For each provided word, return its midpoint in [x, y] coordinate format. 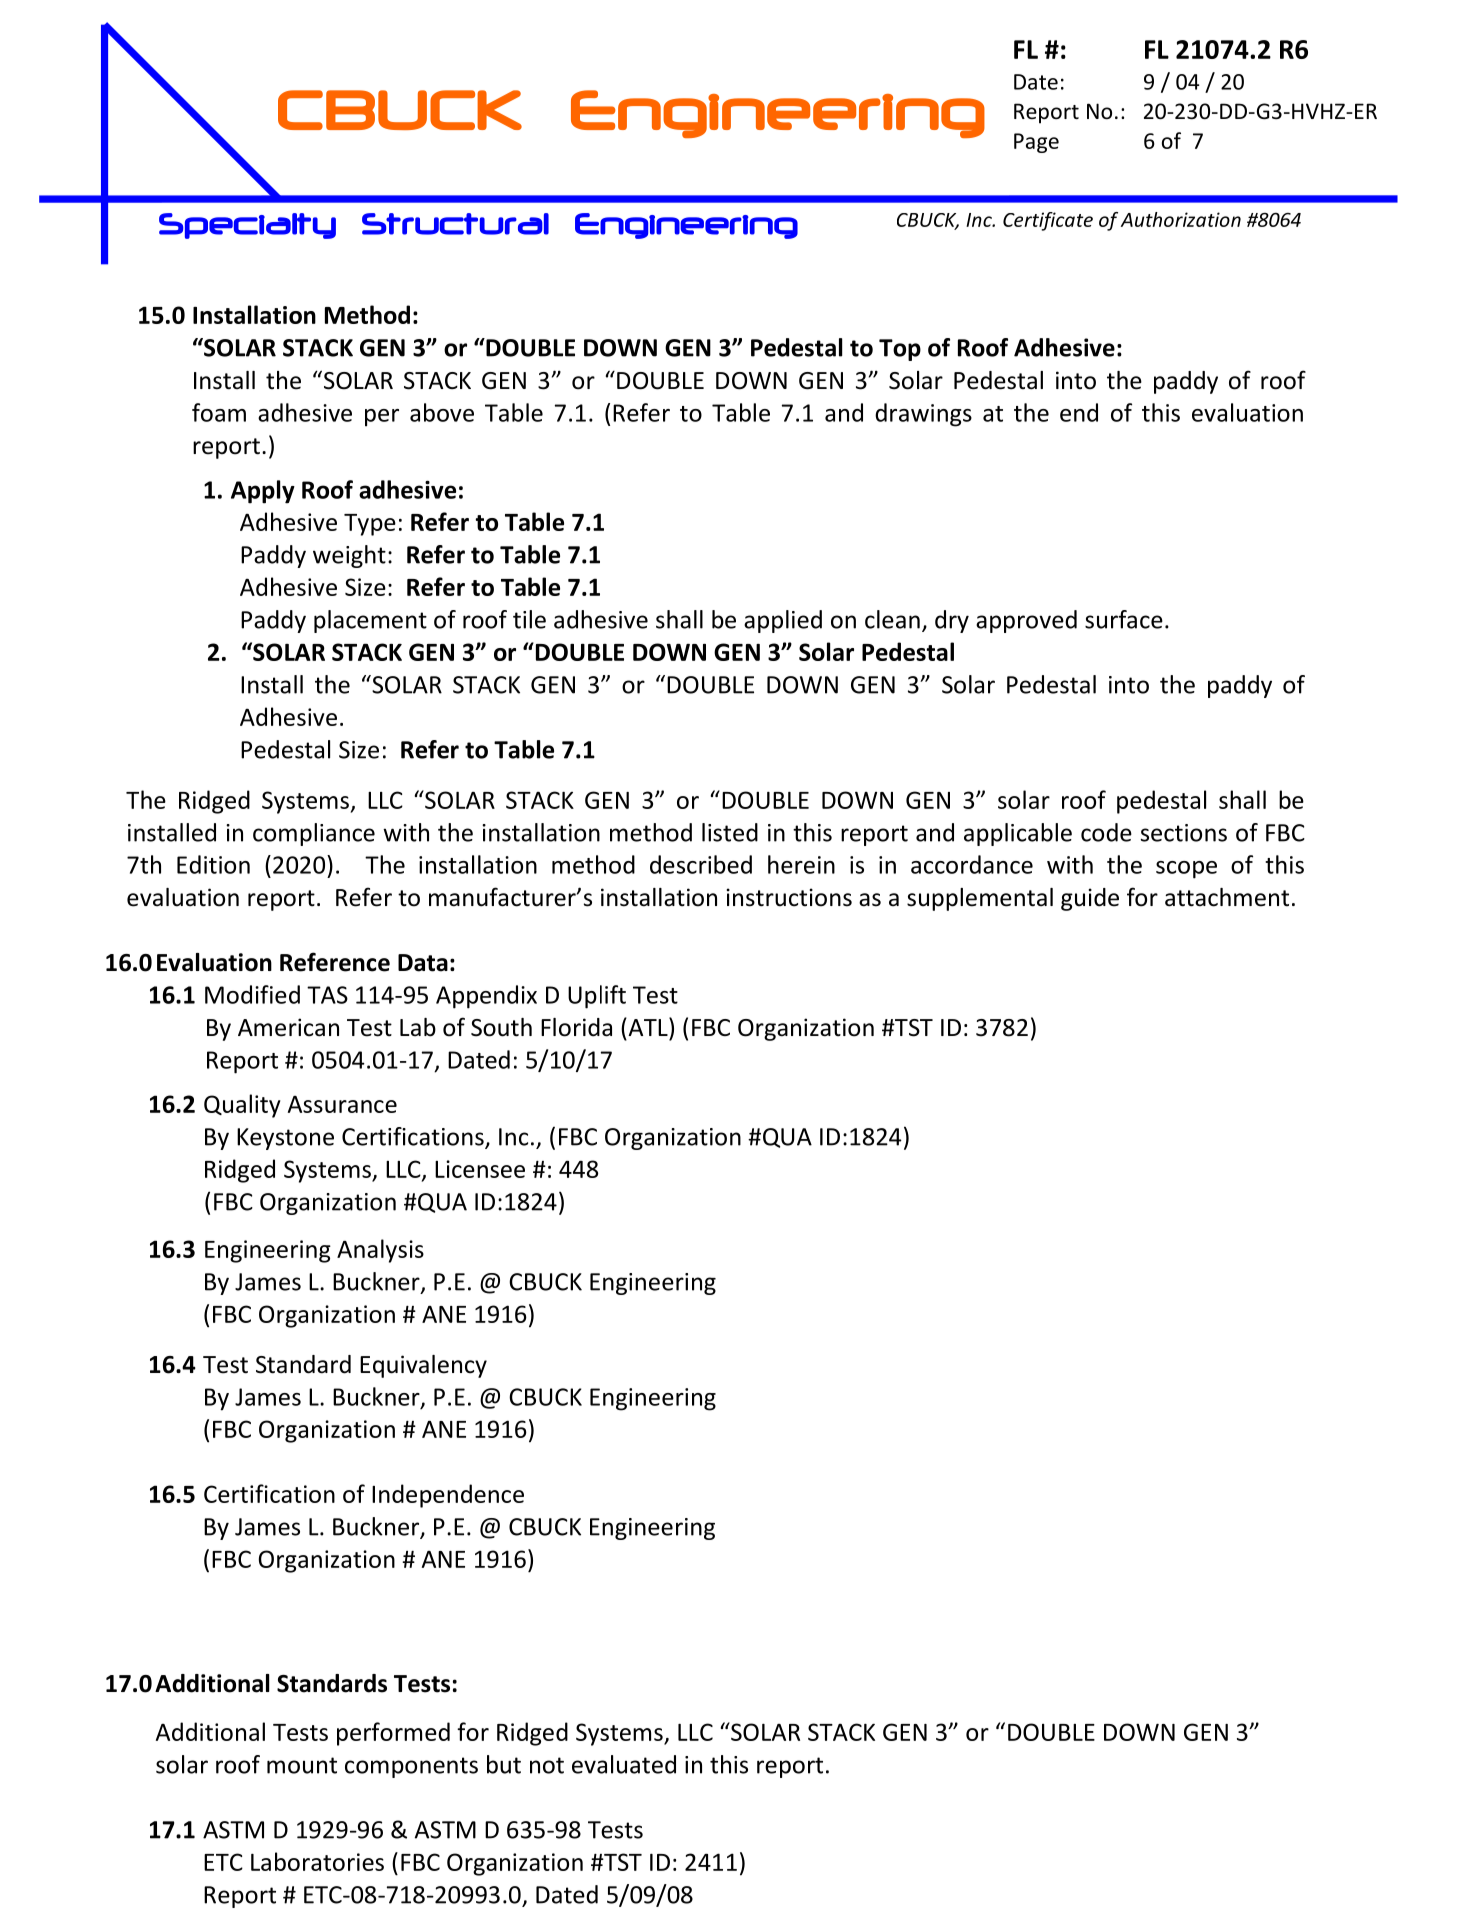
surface [1124, 619]
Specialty [247, 226]
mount [302, 1765]
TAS [327, 995]
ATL [648, 1026]
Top [900, 350]
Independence [448, 1496]
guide [1090, 899]
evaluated [624, 1764]
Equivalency [423, 1366]
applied [783, 621]
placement [370, 621]
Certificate [1048, 221]
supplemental [980, 899]
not [547, 1765]
